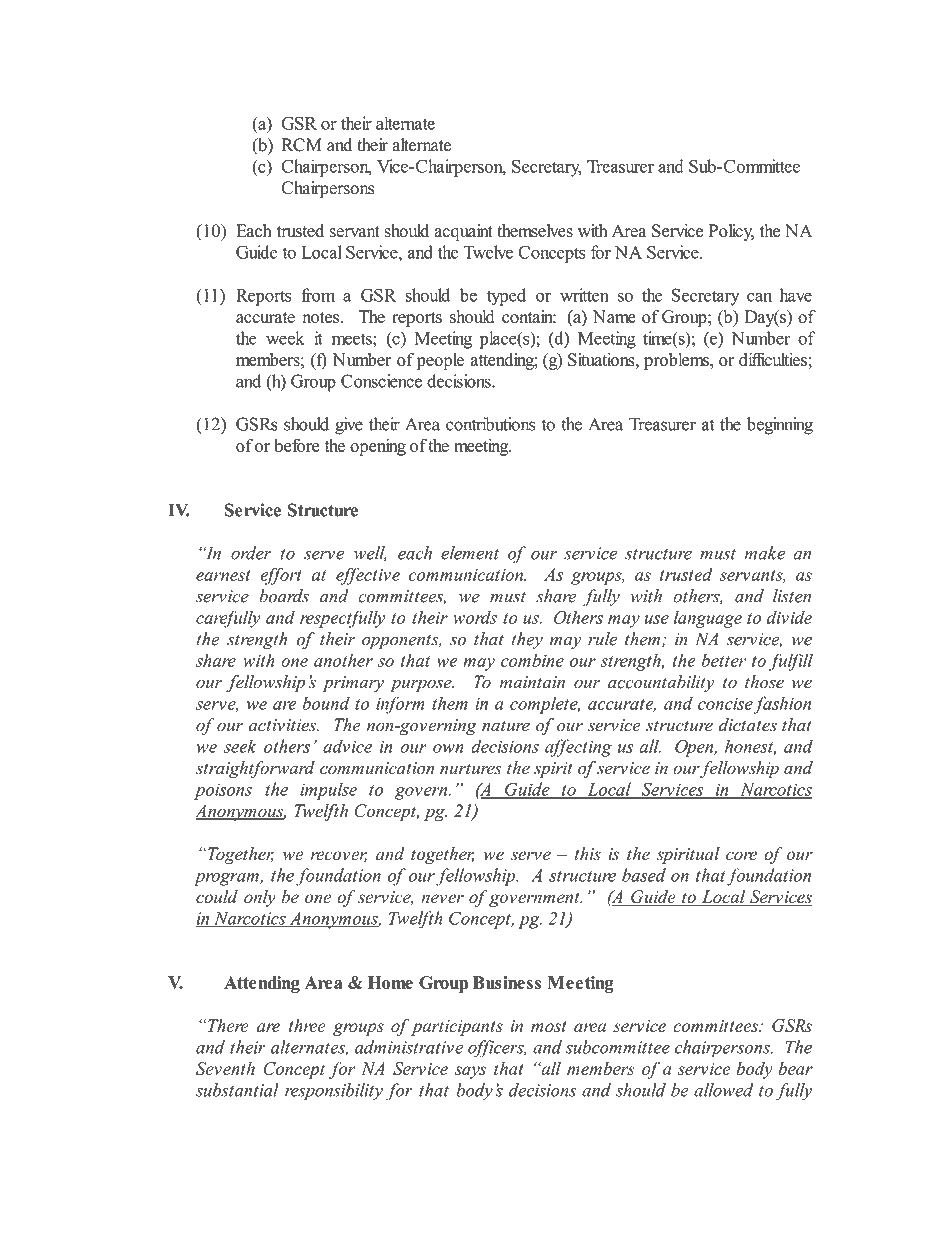 This screenshot has height=1233, width=952. What do you see at coordinates (463, 232) in the screenshot?
I see `acquaint` at bounding box center [463, 232].
